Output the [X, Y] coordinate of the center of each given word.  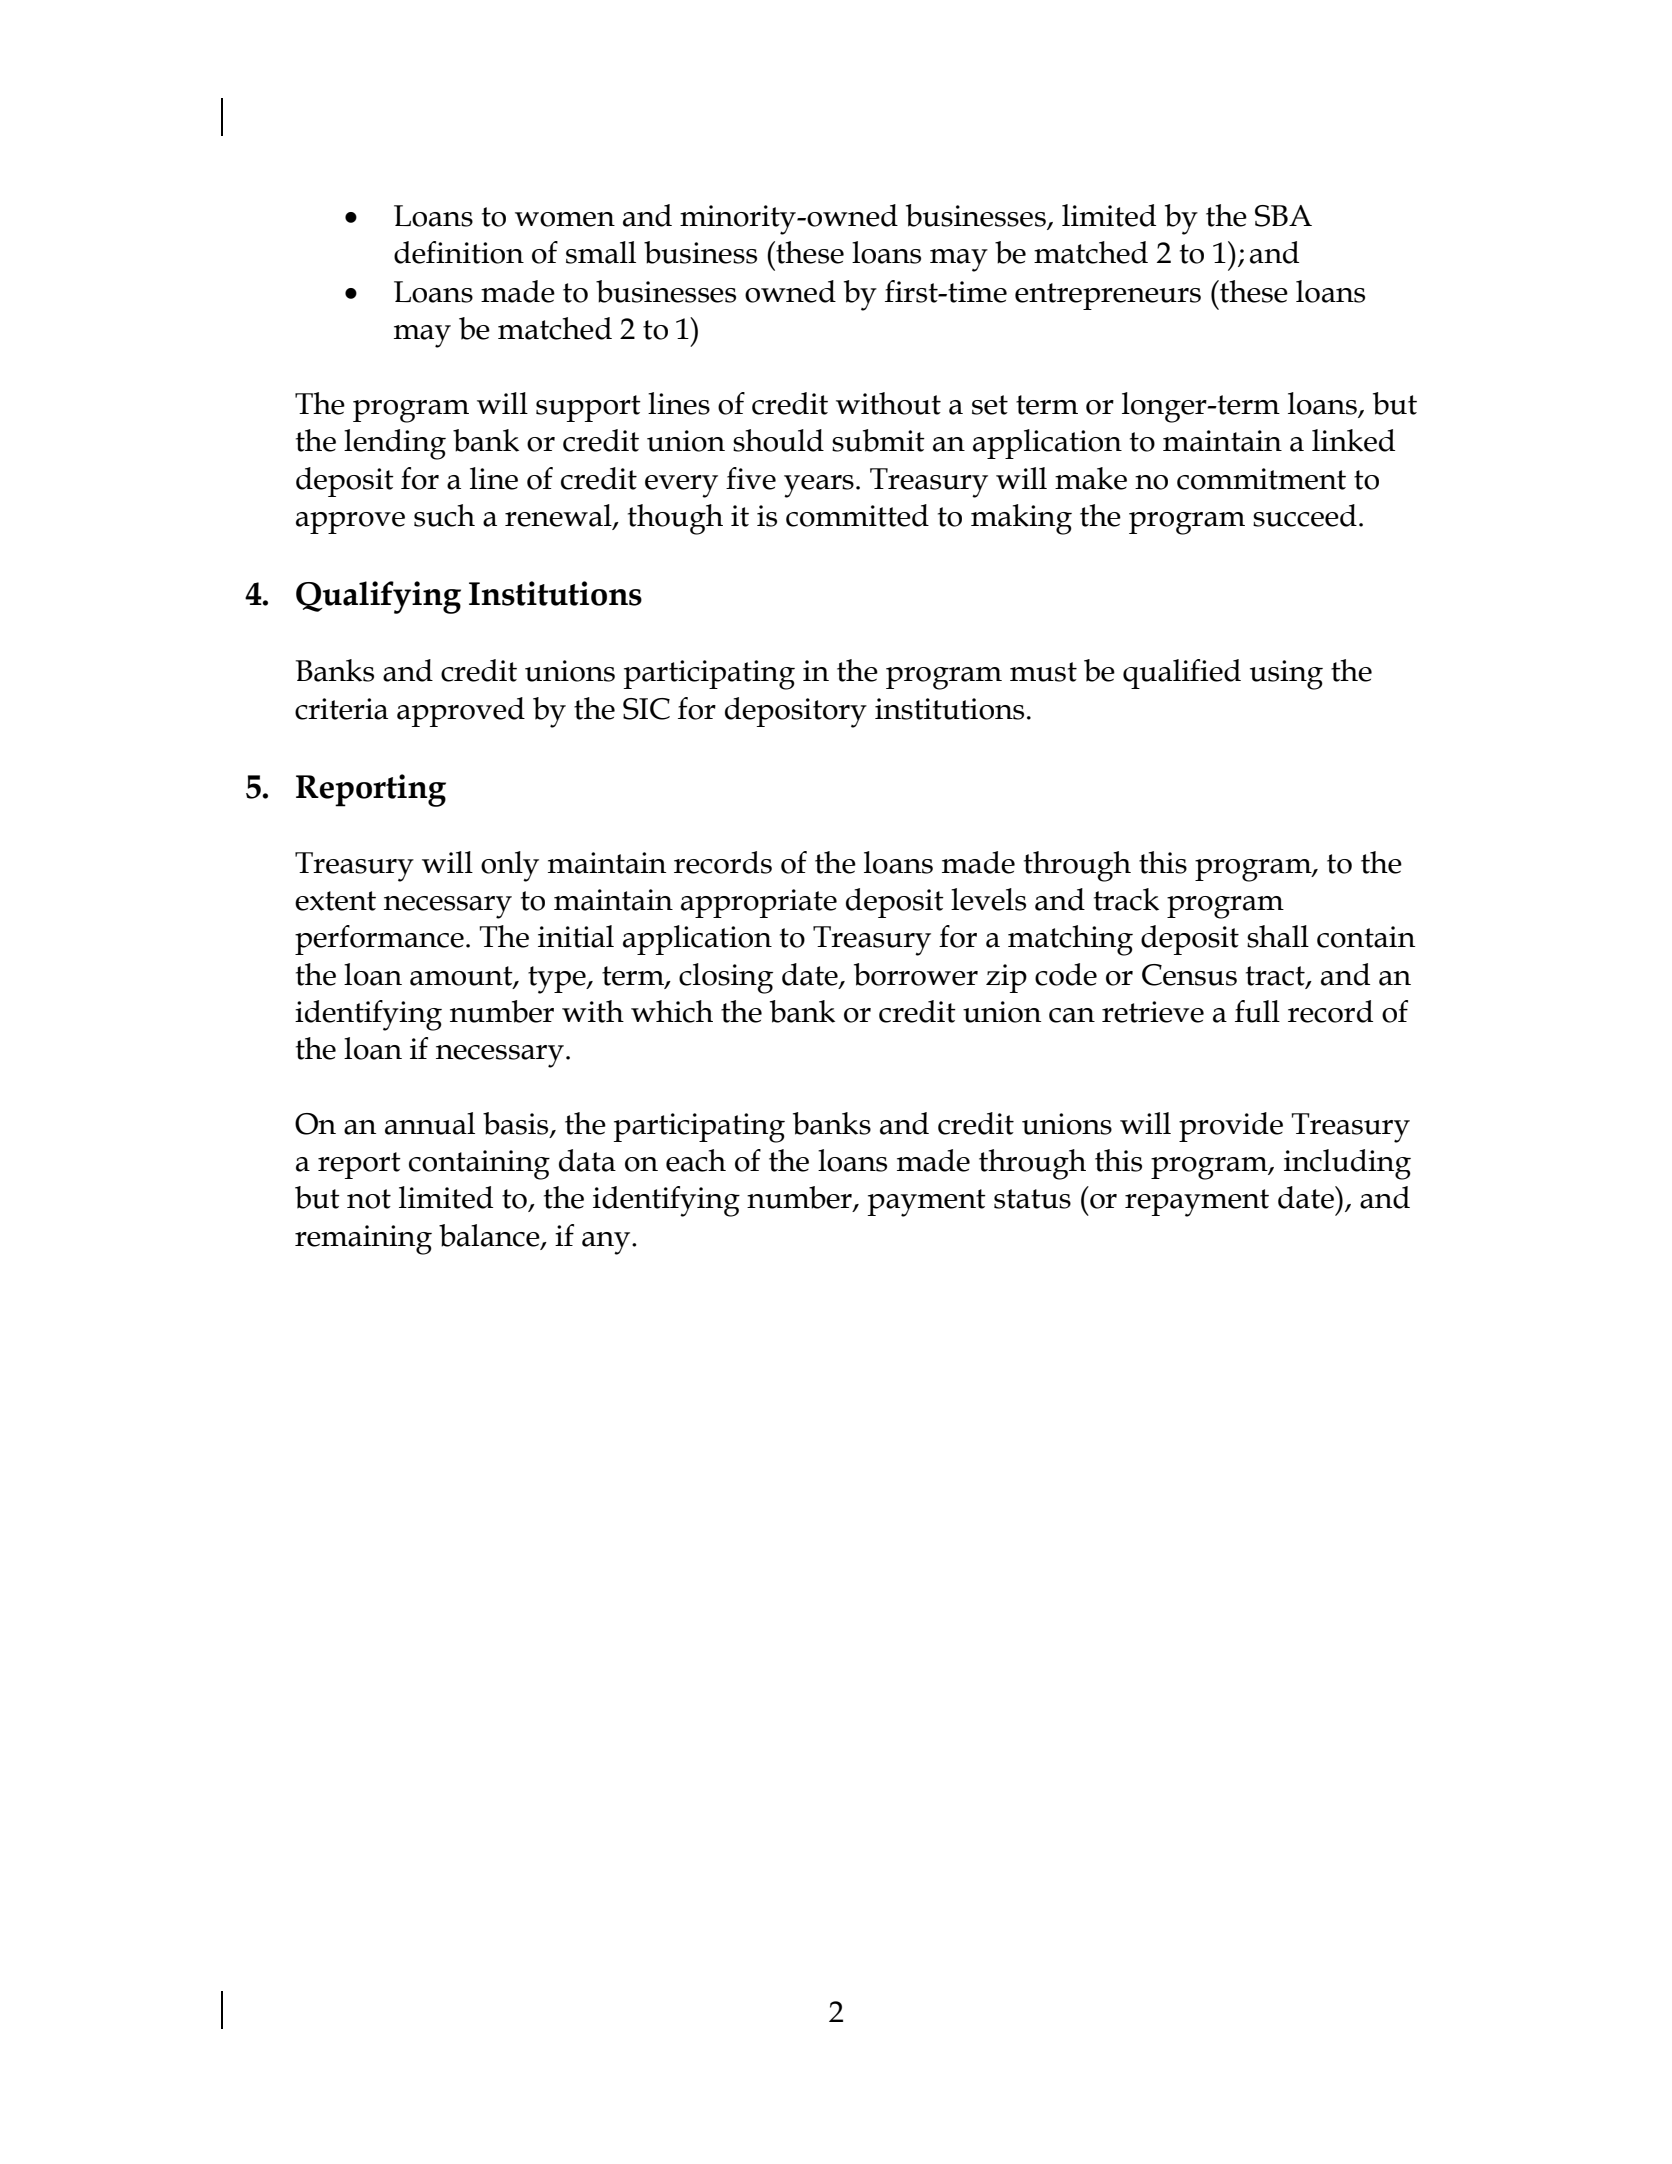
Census [1189, 975]
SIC [646, 709]
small [601, 252]
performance [379, 940]
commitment [1261, 479]
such [444, 515]
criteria [341, 709]
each [696, 1160]
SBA [1283, 216]
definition [459, 252]
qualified [1182, 674]
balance [490, 1236]
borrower [916, 974]
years [819, 486]
